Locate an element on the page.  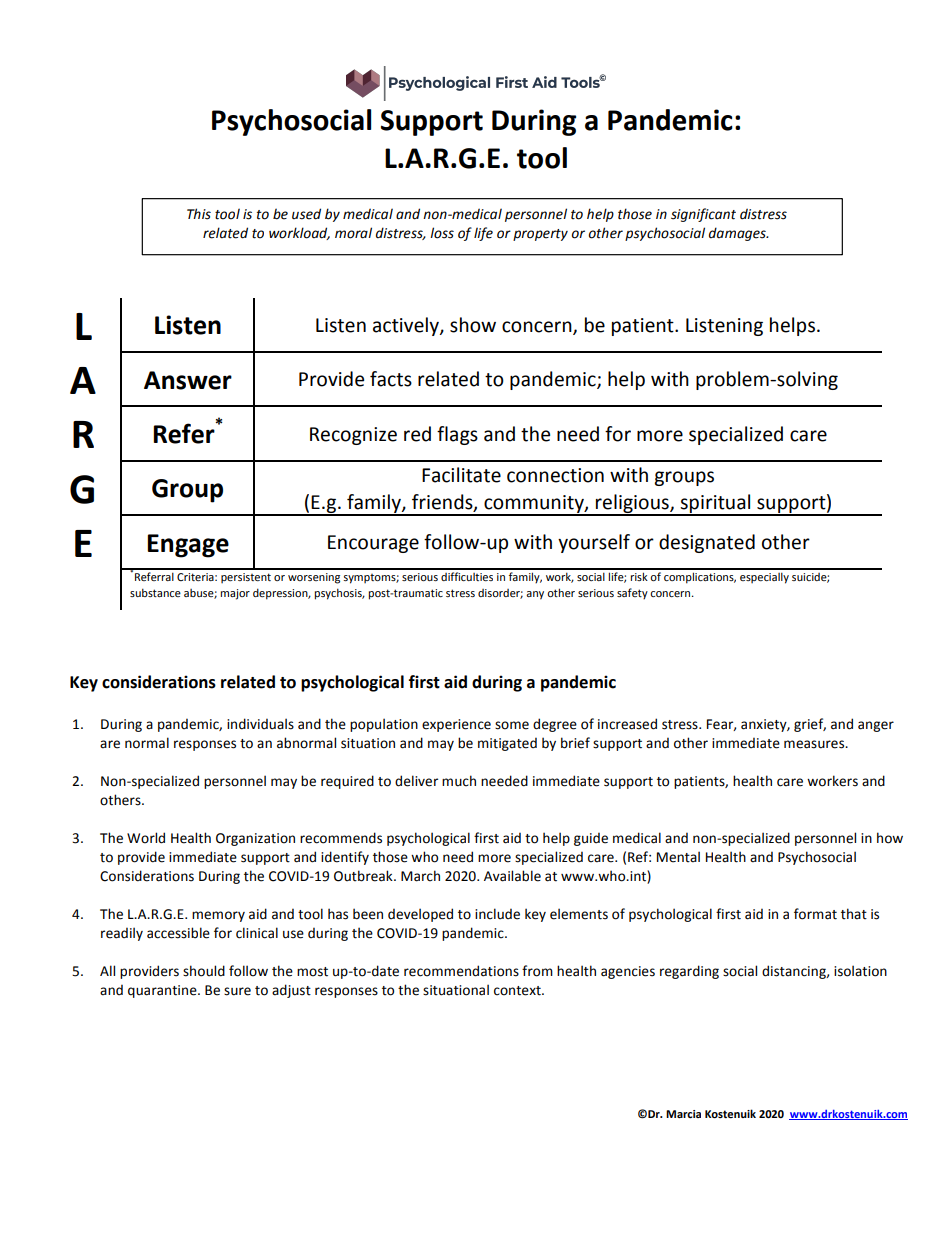
damages is located at coordinates (738, 234).
